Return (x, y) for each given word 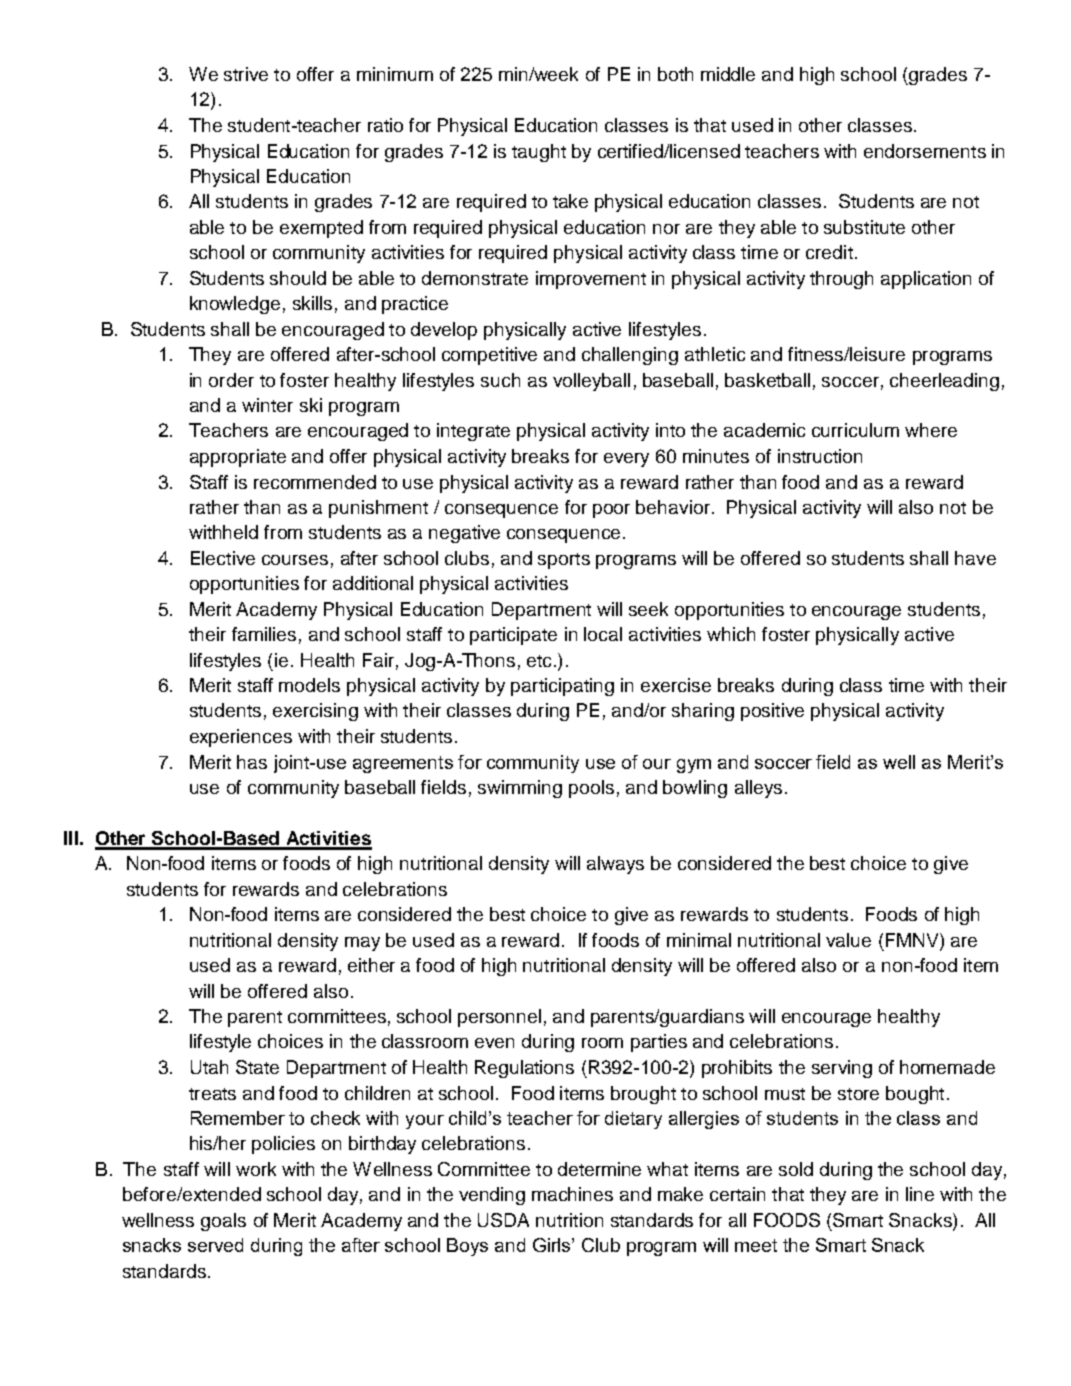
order (231, 380)
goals (223, 1222)
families (264, 634)
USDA (503, 1220)
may (362, 944)
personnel (499, 1018)
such (500, 380)
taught (539, 153)
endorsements (925, 151)
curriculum (855, 430)
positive (772, 712)
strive (246, 74)
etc (539, 661)
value (848, 940)
